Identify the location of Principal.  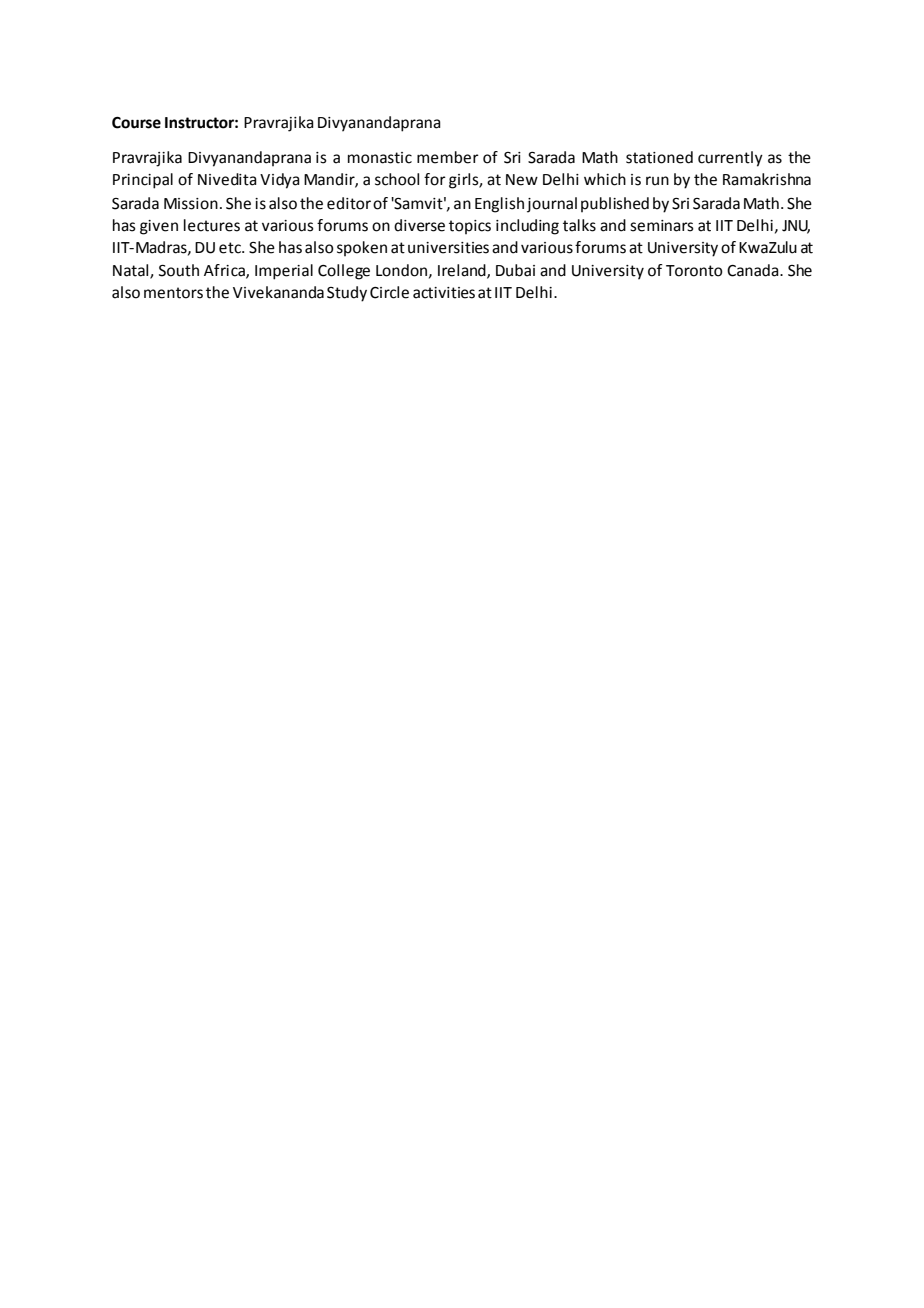
(143, 181).
